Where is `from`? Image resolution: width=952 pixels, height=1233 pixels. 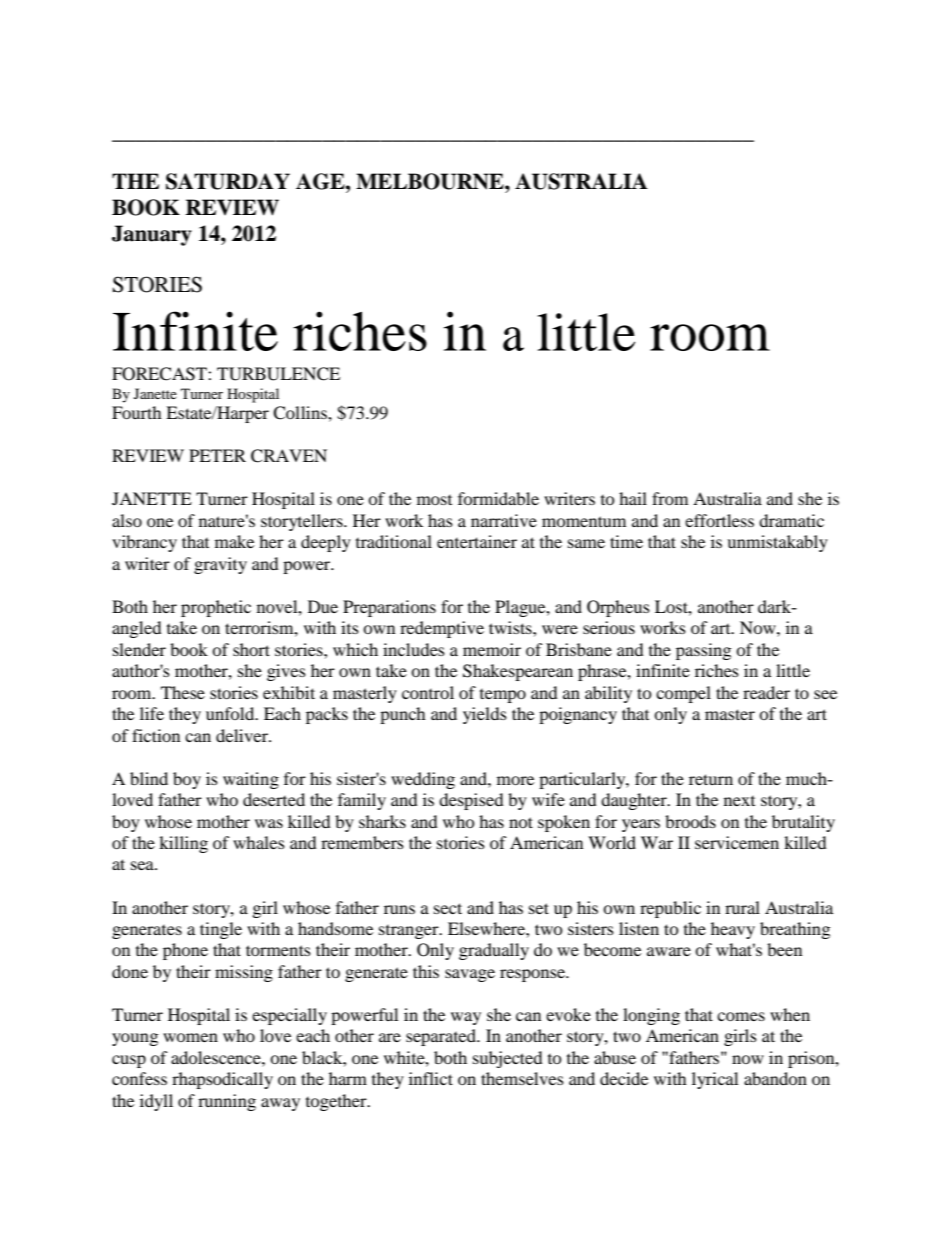 from is located at coordinates (670, 498).
